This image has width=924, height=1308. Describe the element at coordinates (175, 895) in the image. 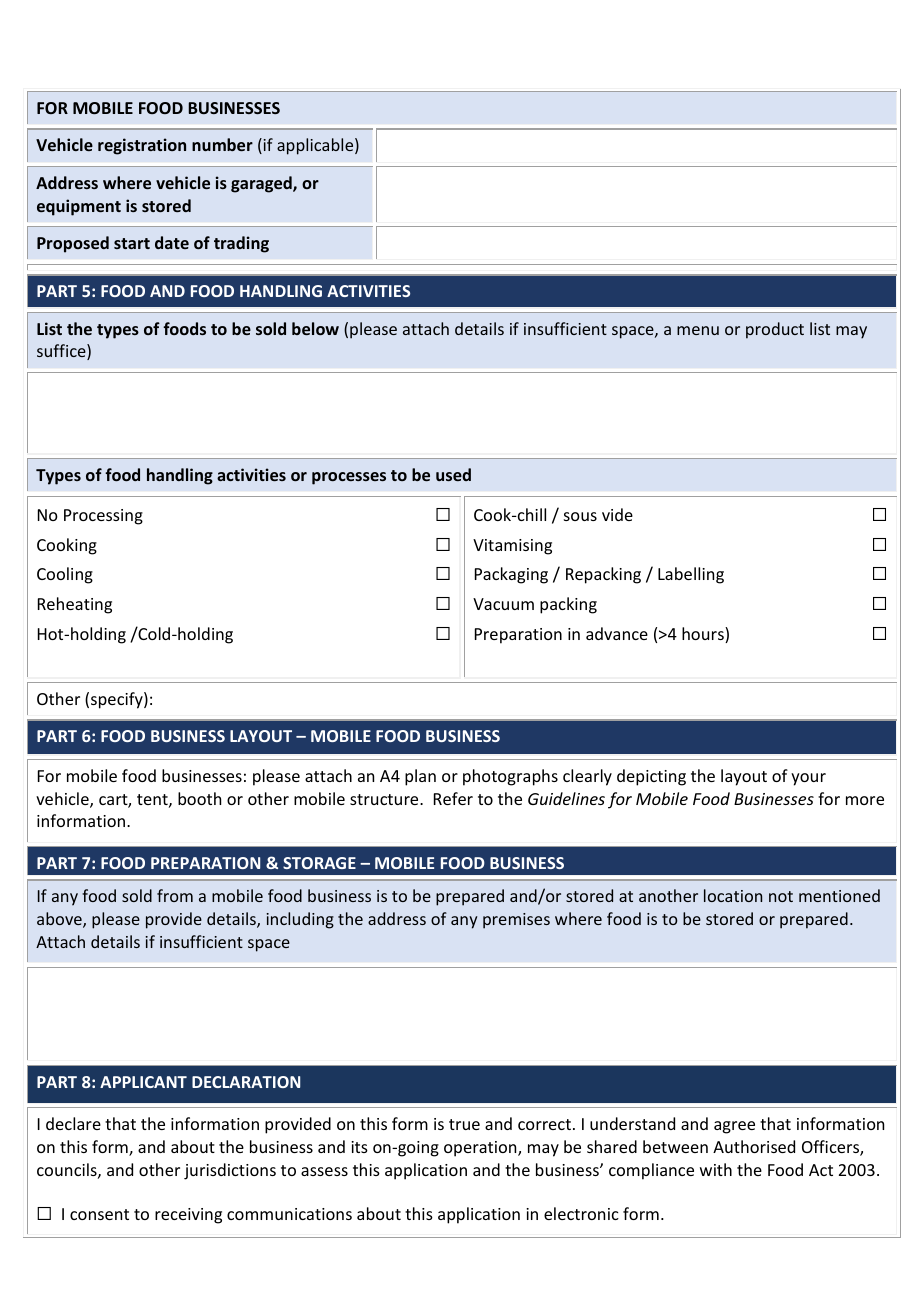

I see `from` at that location.
